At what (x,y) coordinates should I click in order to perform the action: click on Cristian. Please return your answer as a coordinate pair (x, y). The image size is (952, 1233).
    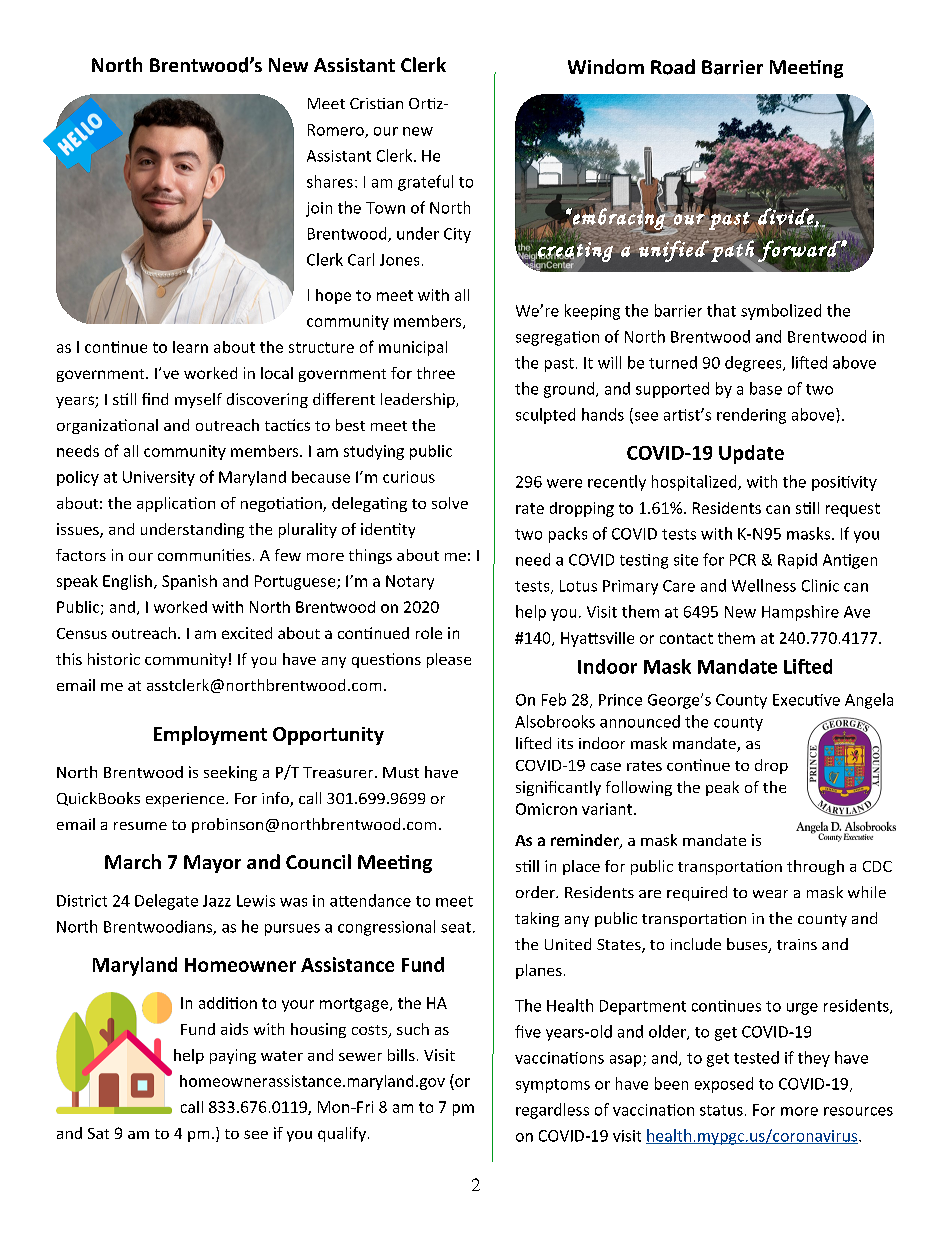
    Looking at the image, I should click on (376, 103).
